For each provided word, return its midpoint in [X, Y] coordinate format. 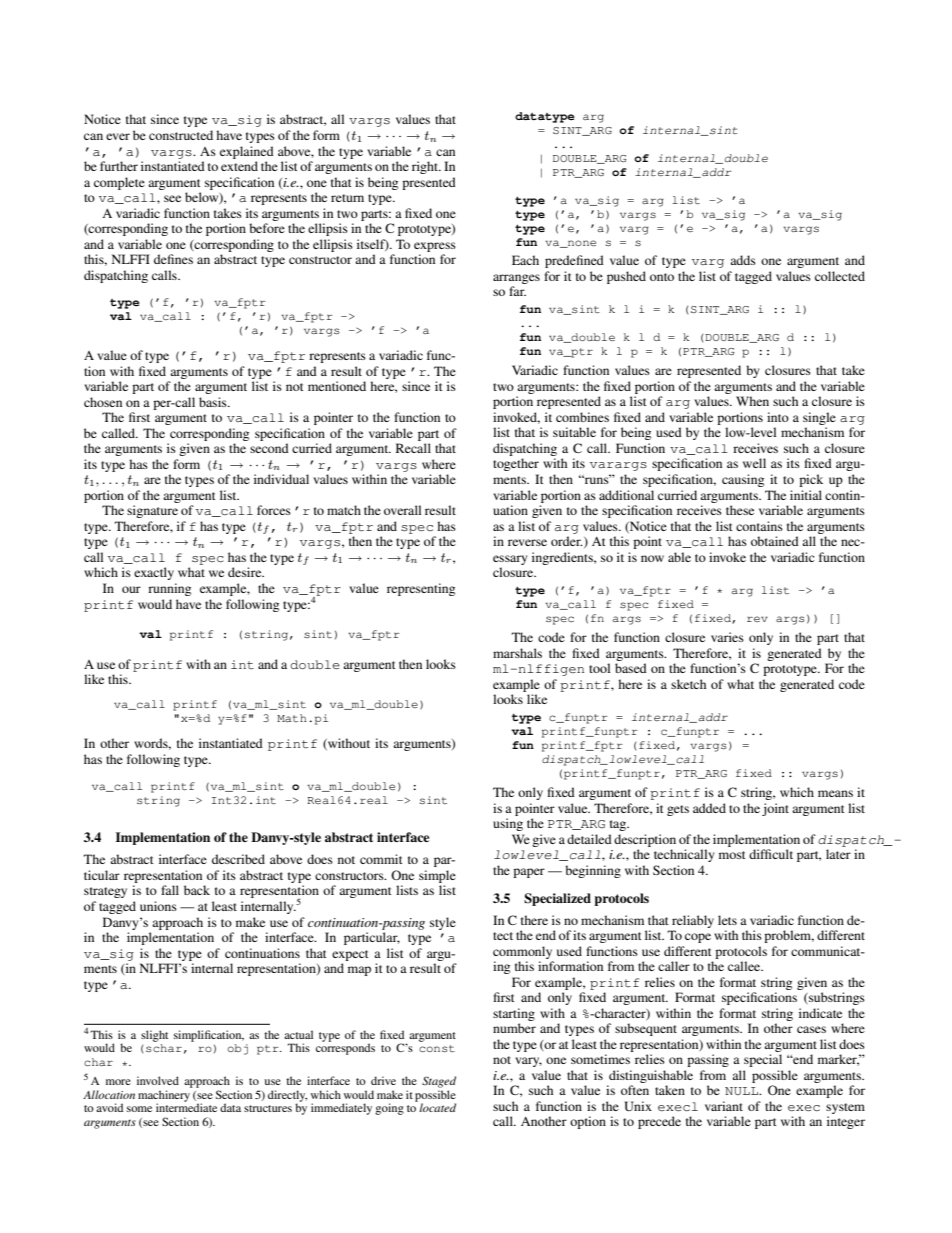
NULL [742, 1091]
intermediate [186, 1107]
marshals [517, 653]
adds [743, 260]
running [169, 589]
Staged [439, 1082]
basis [214, 402]
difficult [771, 854]
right [426, 167]
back [197, 890]
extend [239, 166]
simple [437, 876]
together [516, 464]
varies [727, 637]
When [752, 401]
